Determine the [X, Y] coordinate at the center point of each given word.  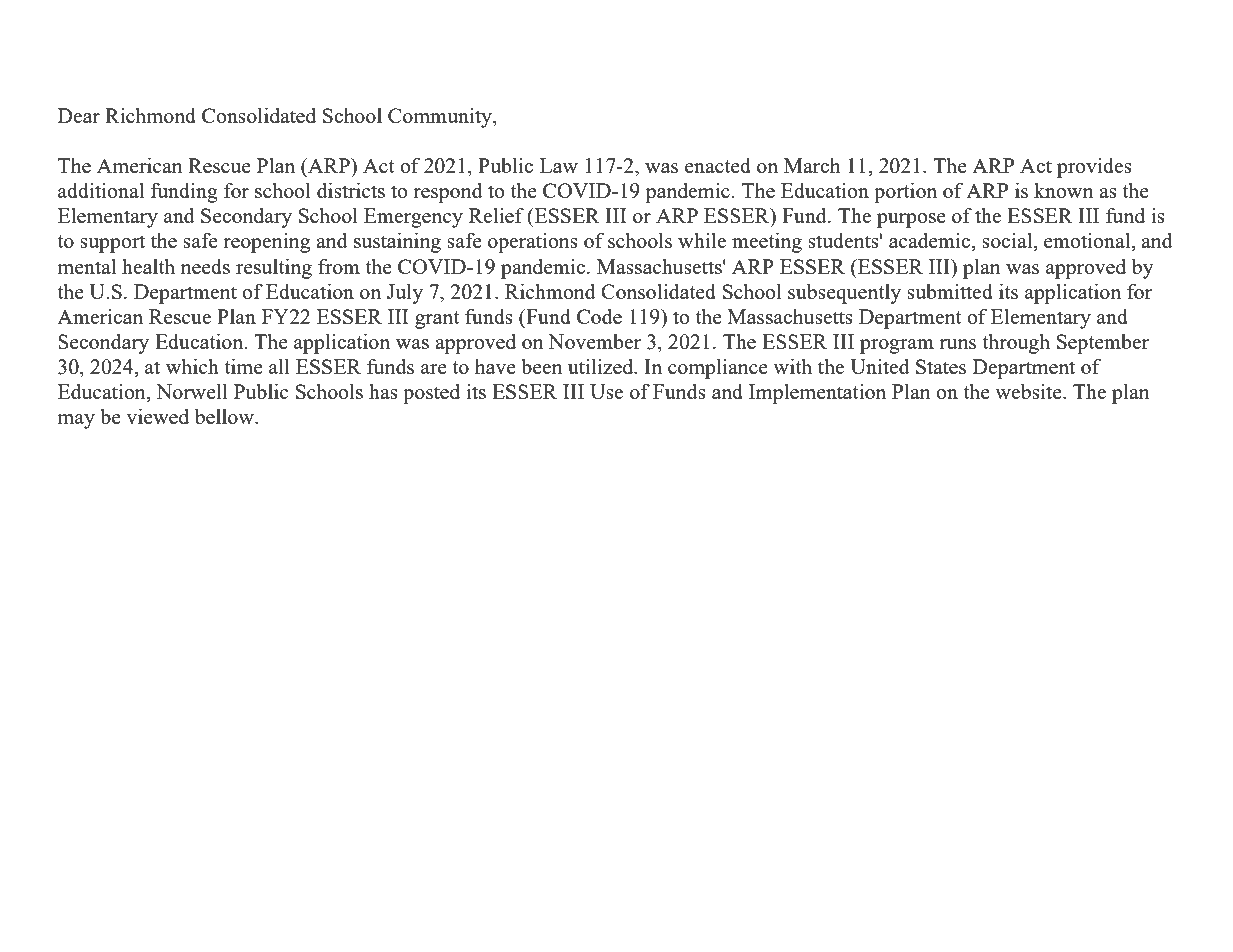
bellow [225, 416]
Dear [79, 115]
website [1029, 391]
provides [1094, 168]
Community [441, 118]
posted [431, 394]
